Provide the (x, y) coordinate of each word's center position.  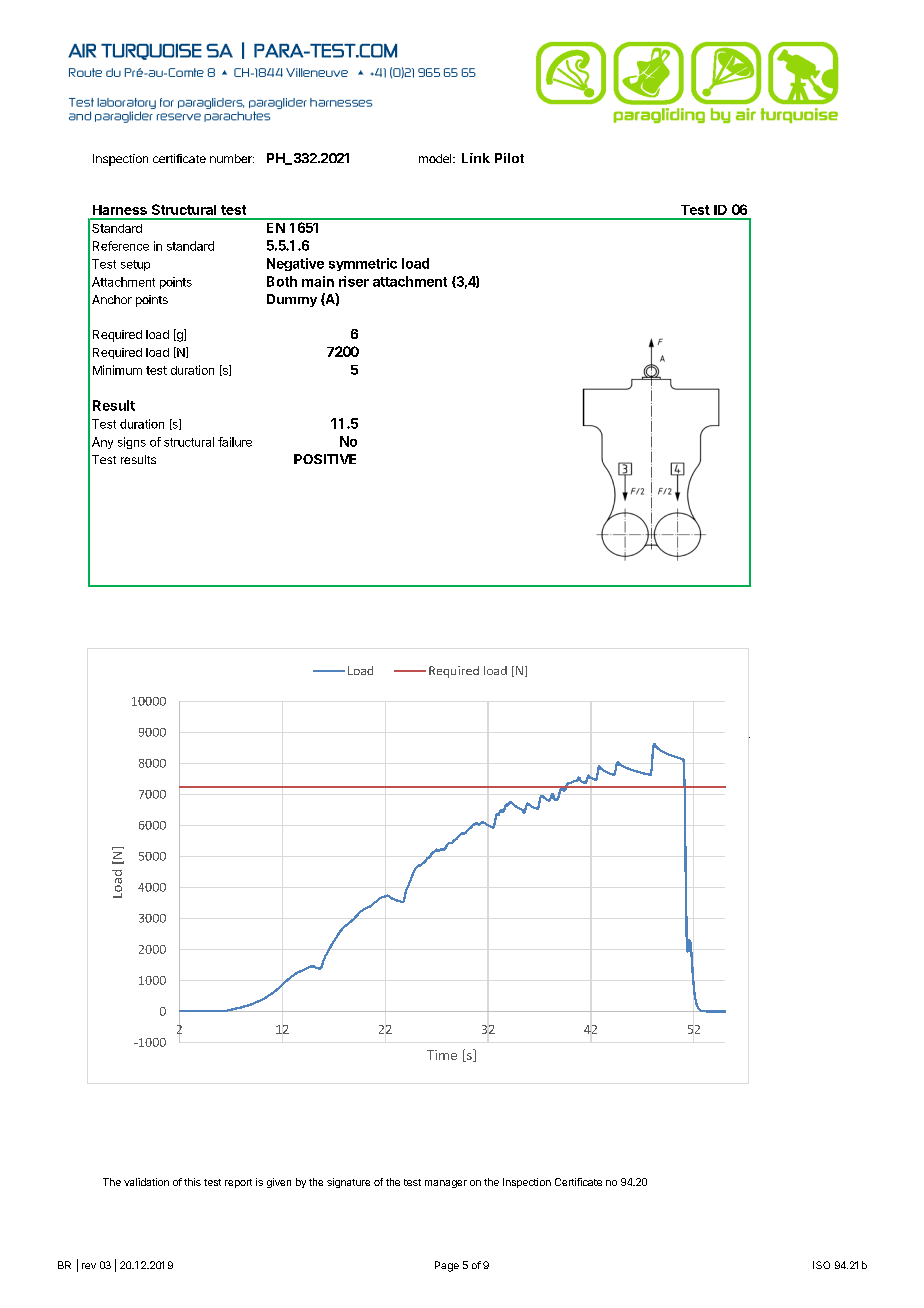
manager (446, 1184)
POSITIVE (325, 459)
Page (447, 1266)
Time (442, 1055)
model (436, 158)
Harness (120, 210)
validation (146, 1182)
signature (348, 1183)
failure (235, 442)
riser (354, 281)
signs (132, 443)
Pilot (509, 158)
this (192, 1182)
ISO (821, 1265)
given (279, 1183)
